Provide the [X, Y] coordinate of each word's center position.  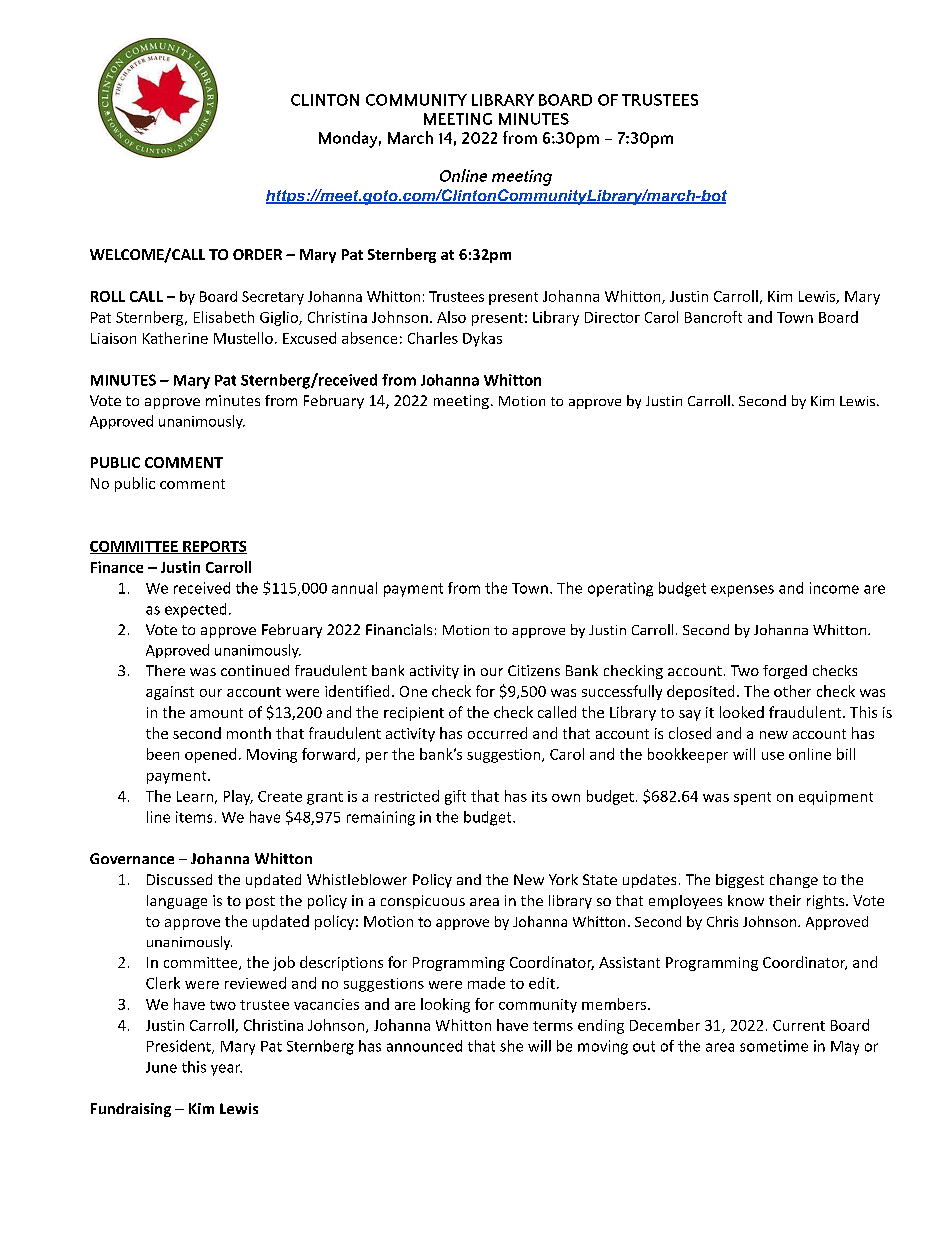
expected [195, 610]
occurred [497, 733]
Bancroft [713, 317]
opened [210, 755]
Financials [399, 629]
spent [752, 798]
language [177, 902]
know [746, 900]
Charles [433, 338]
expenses [742, 591]
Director [612, 317]
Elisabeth [224, 317]
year [226, 1070]
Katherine [175, 338]
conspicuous [423, 902]
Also [451, 317]
